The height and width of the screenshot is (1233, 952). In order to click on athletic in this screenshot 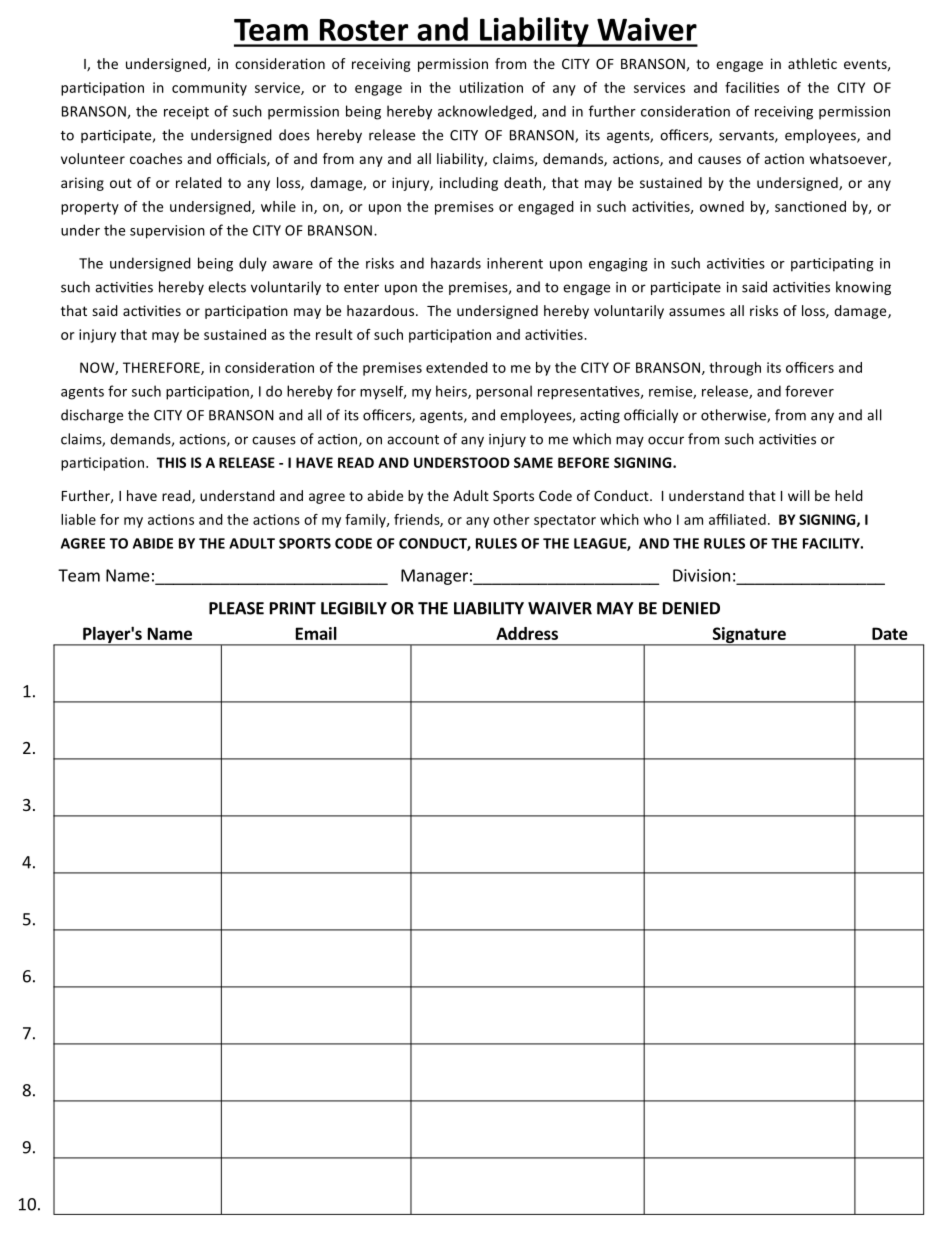, I will do `click(812, 63)`.
